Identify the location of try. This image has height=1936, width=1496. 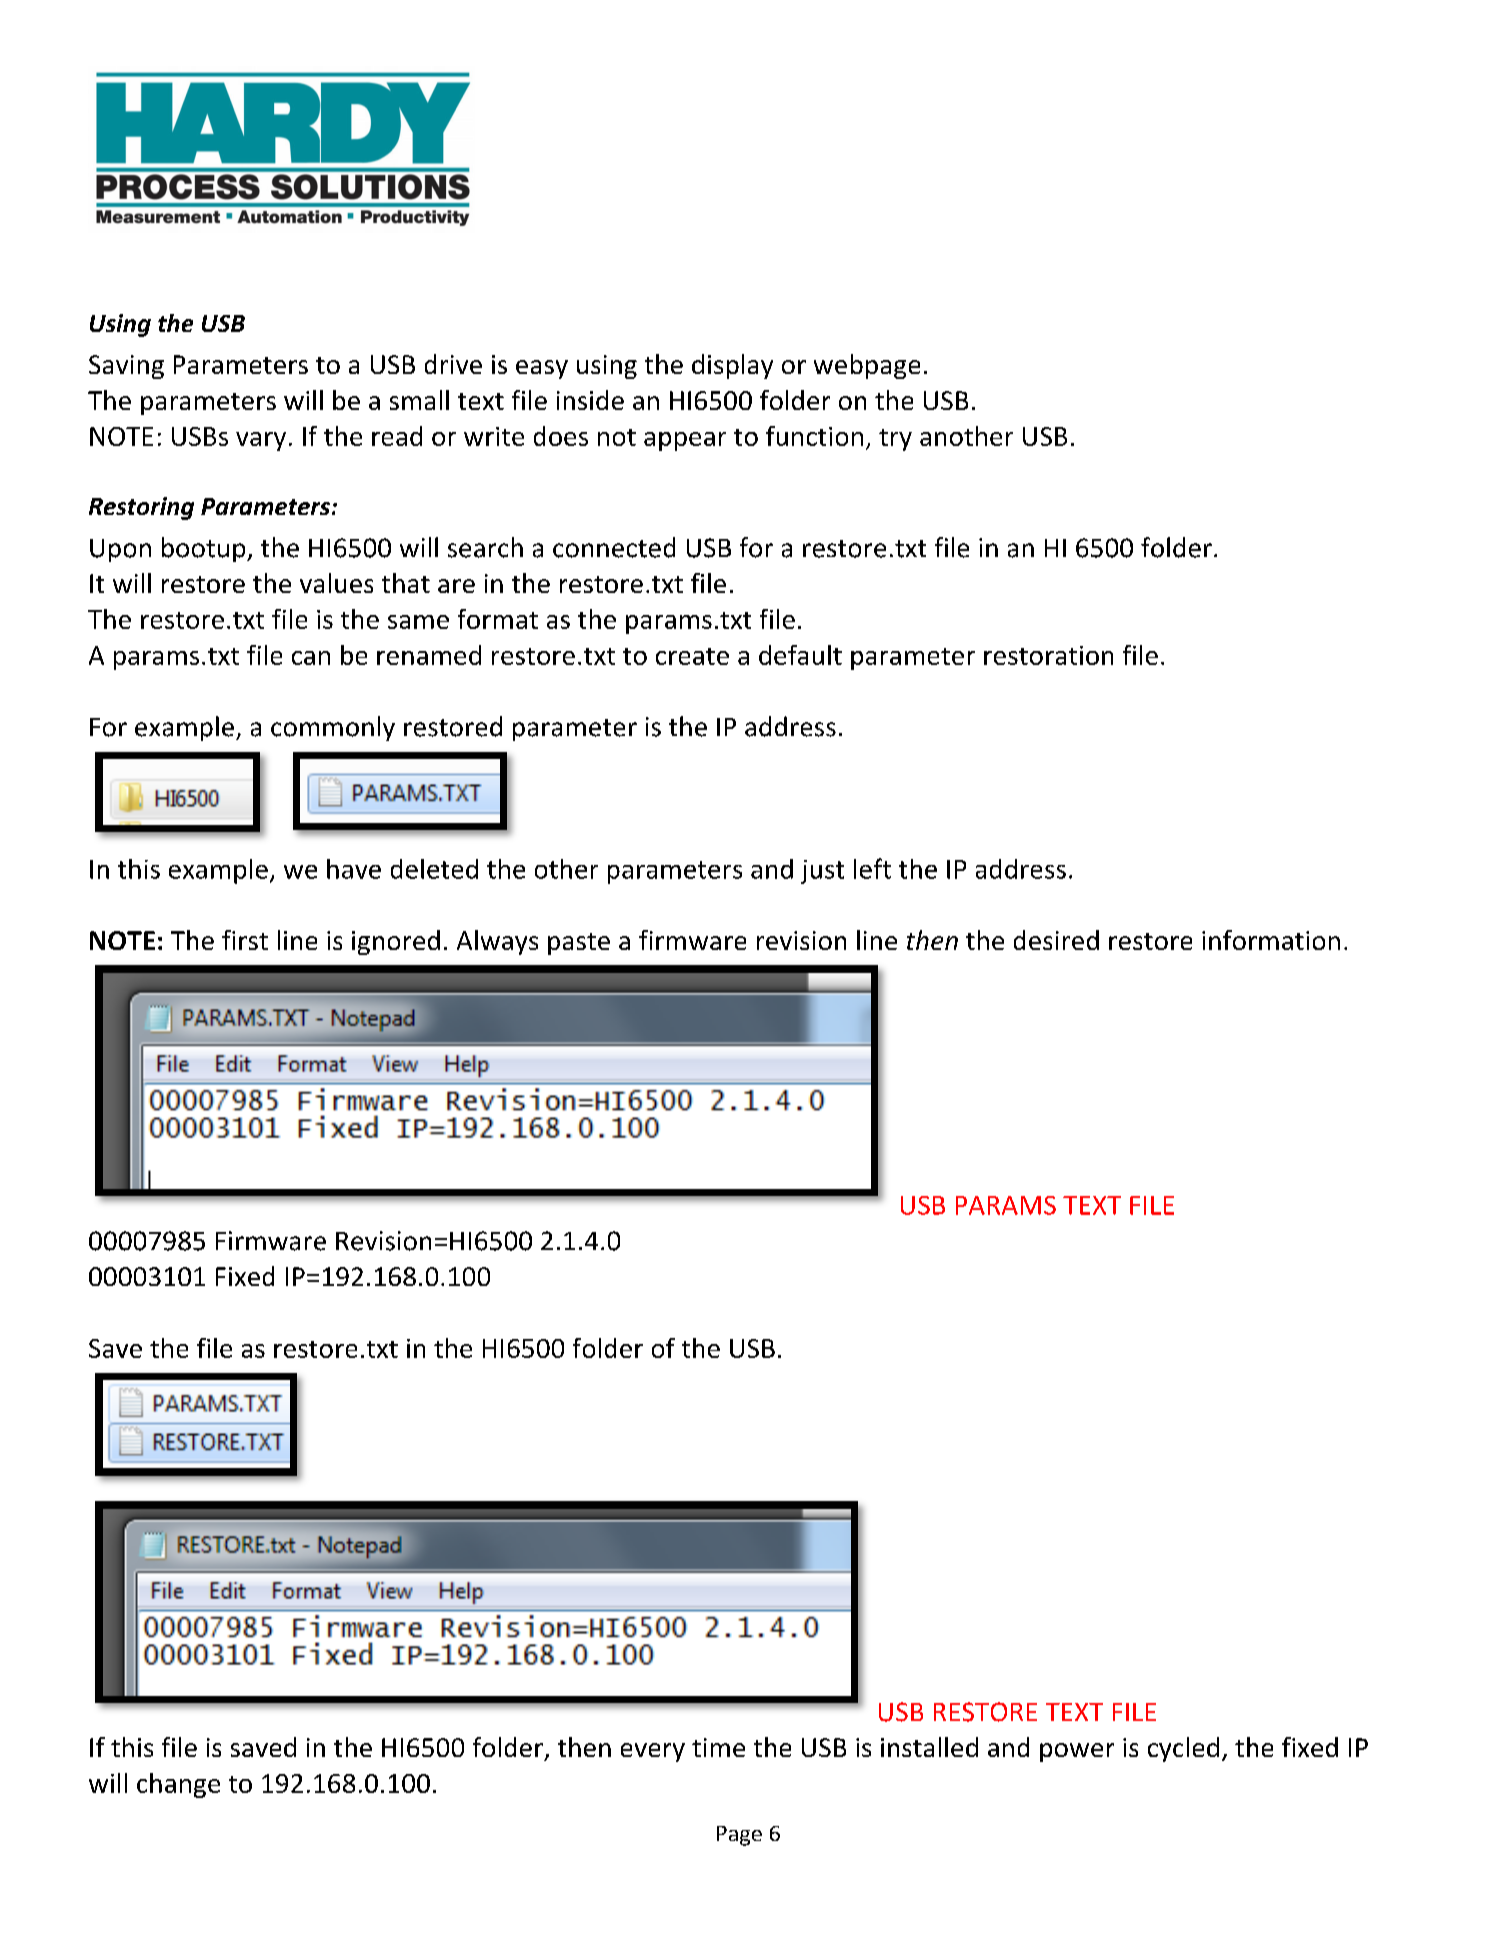
(895, 440).
